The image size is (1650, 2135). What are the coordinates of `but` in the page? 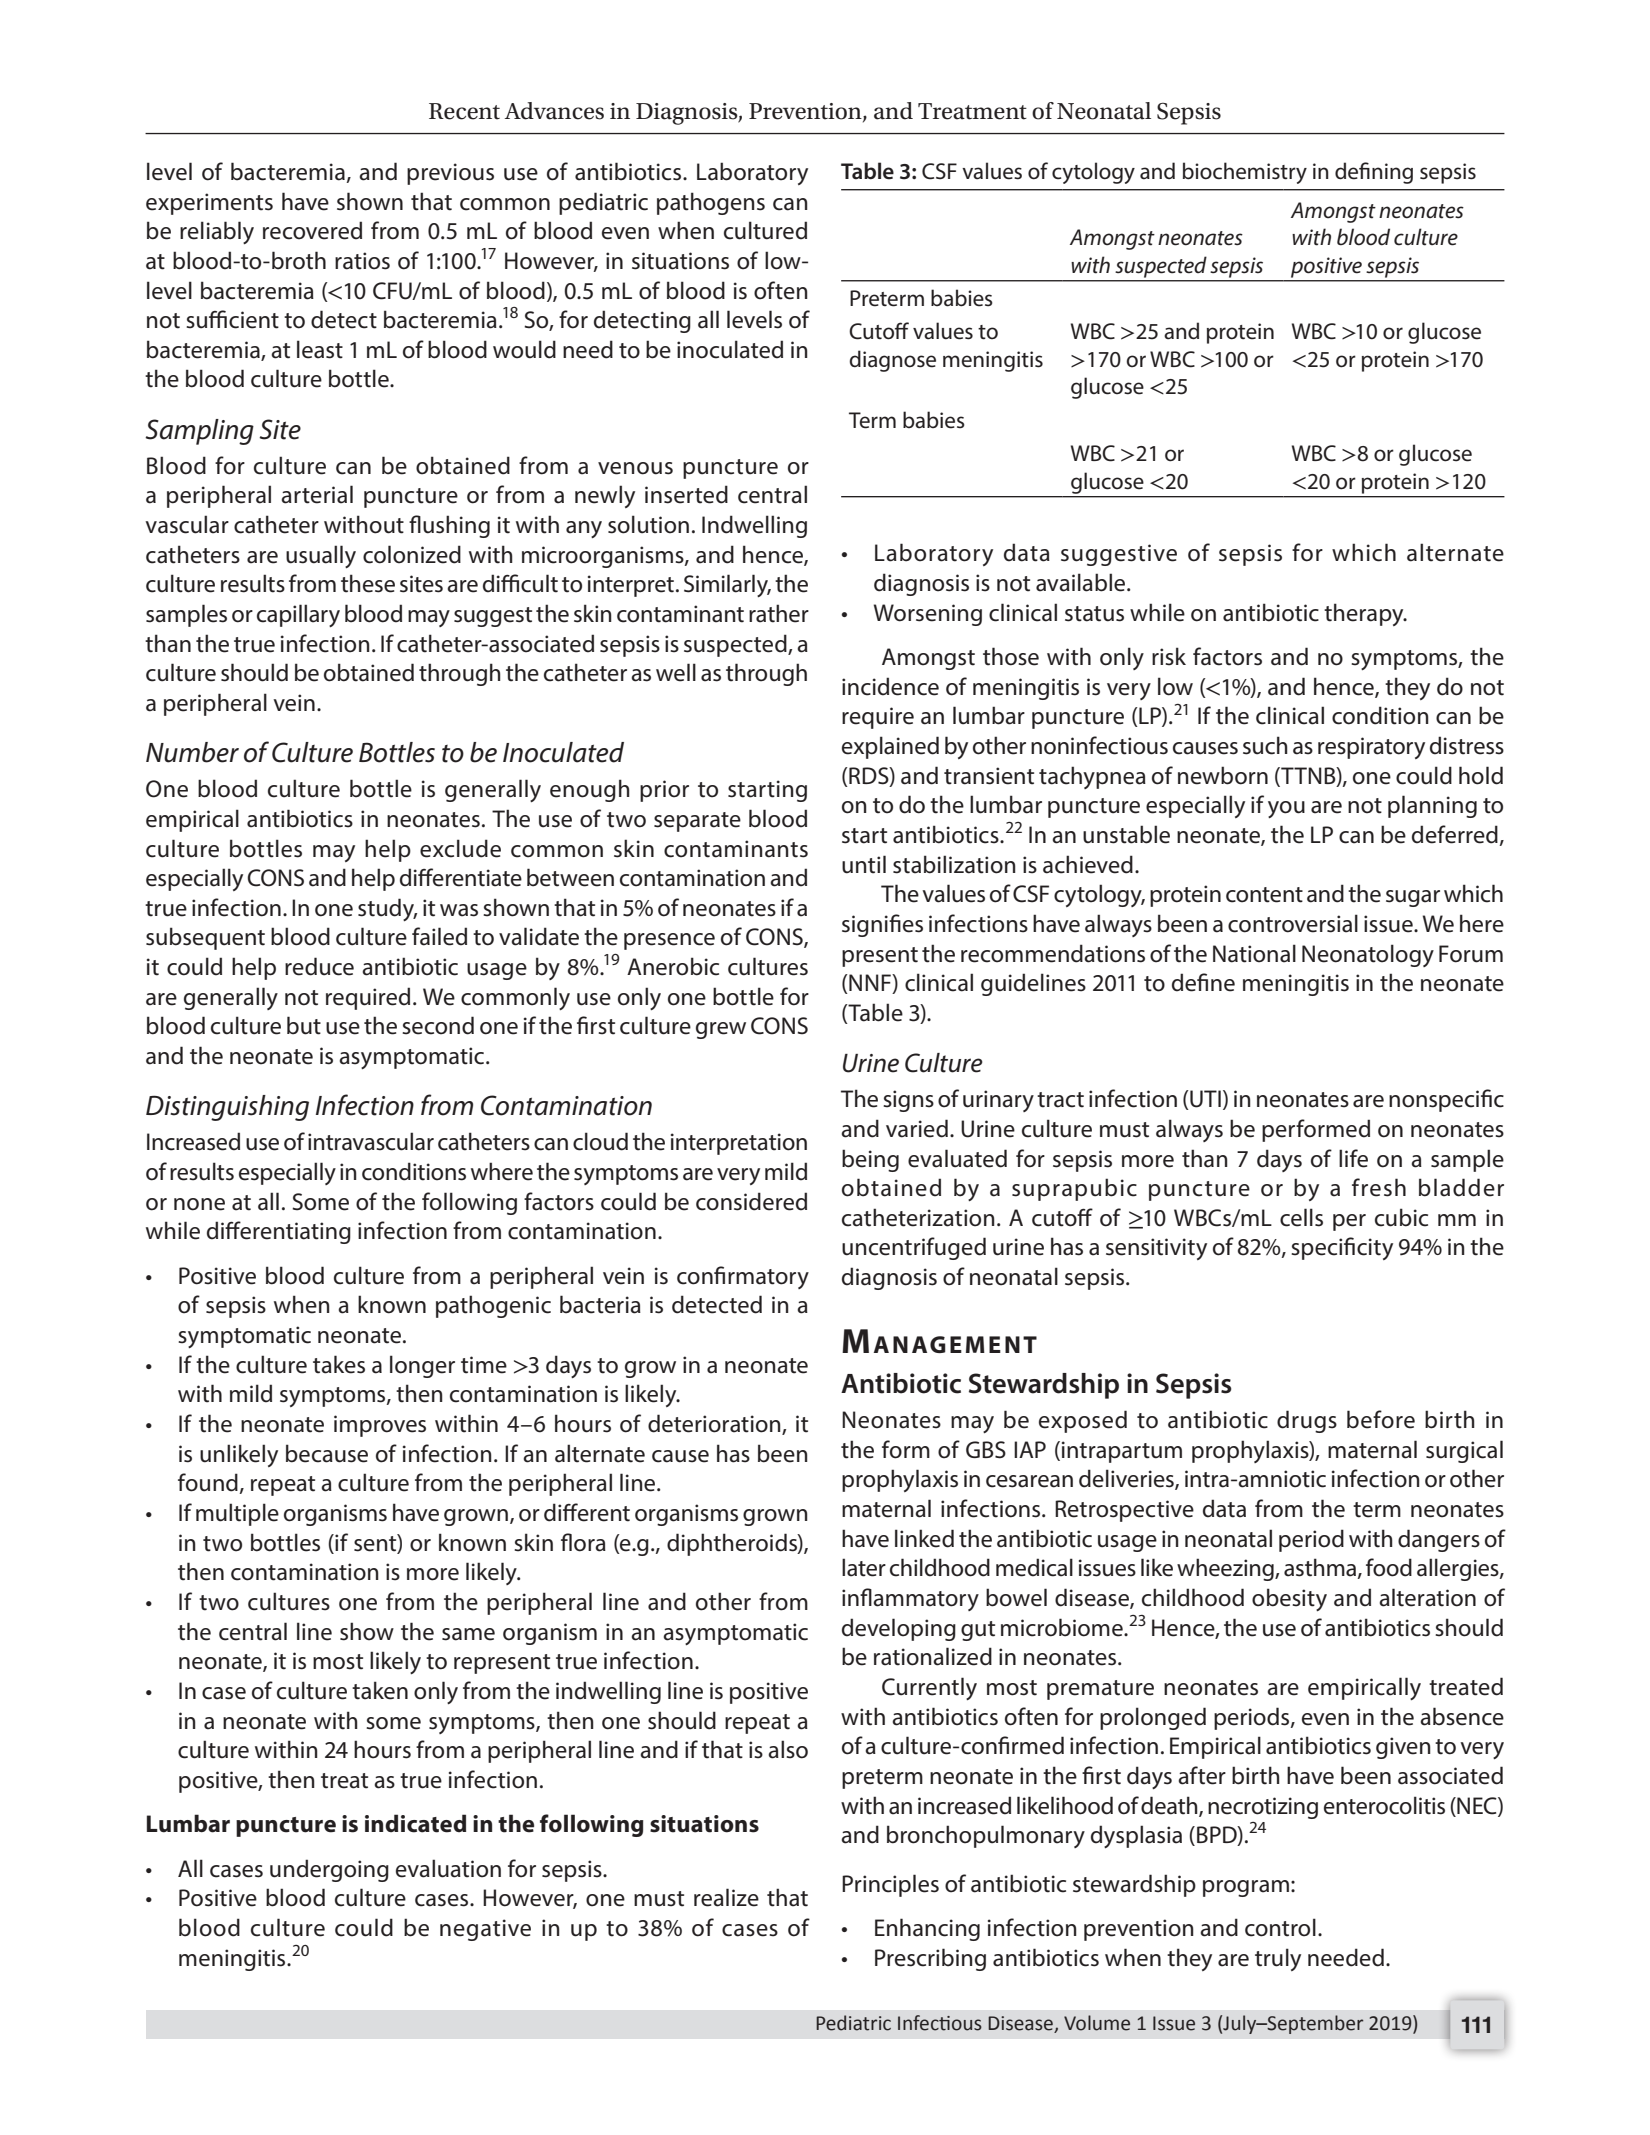 It's located at (304, 1025).
